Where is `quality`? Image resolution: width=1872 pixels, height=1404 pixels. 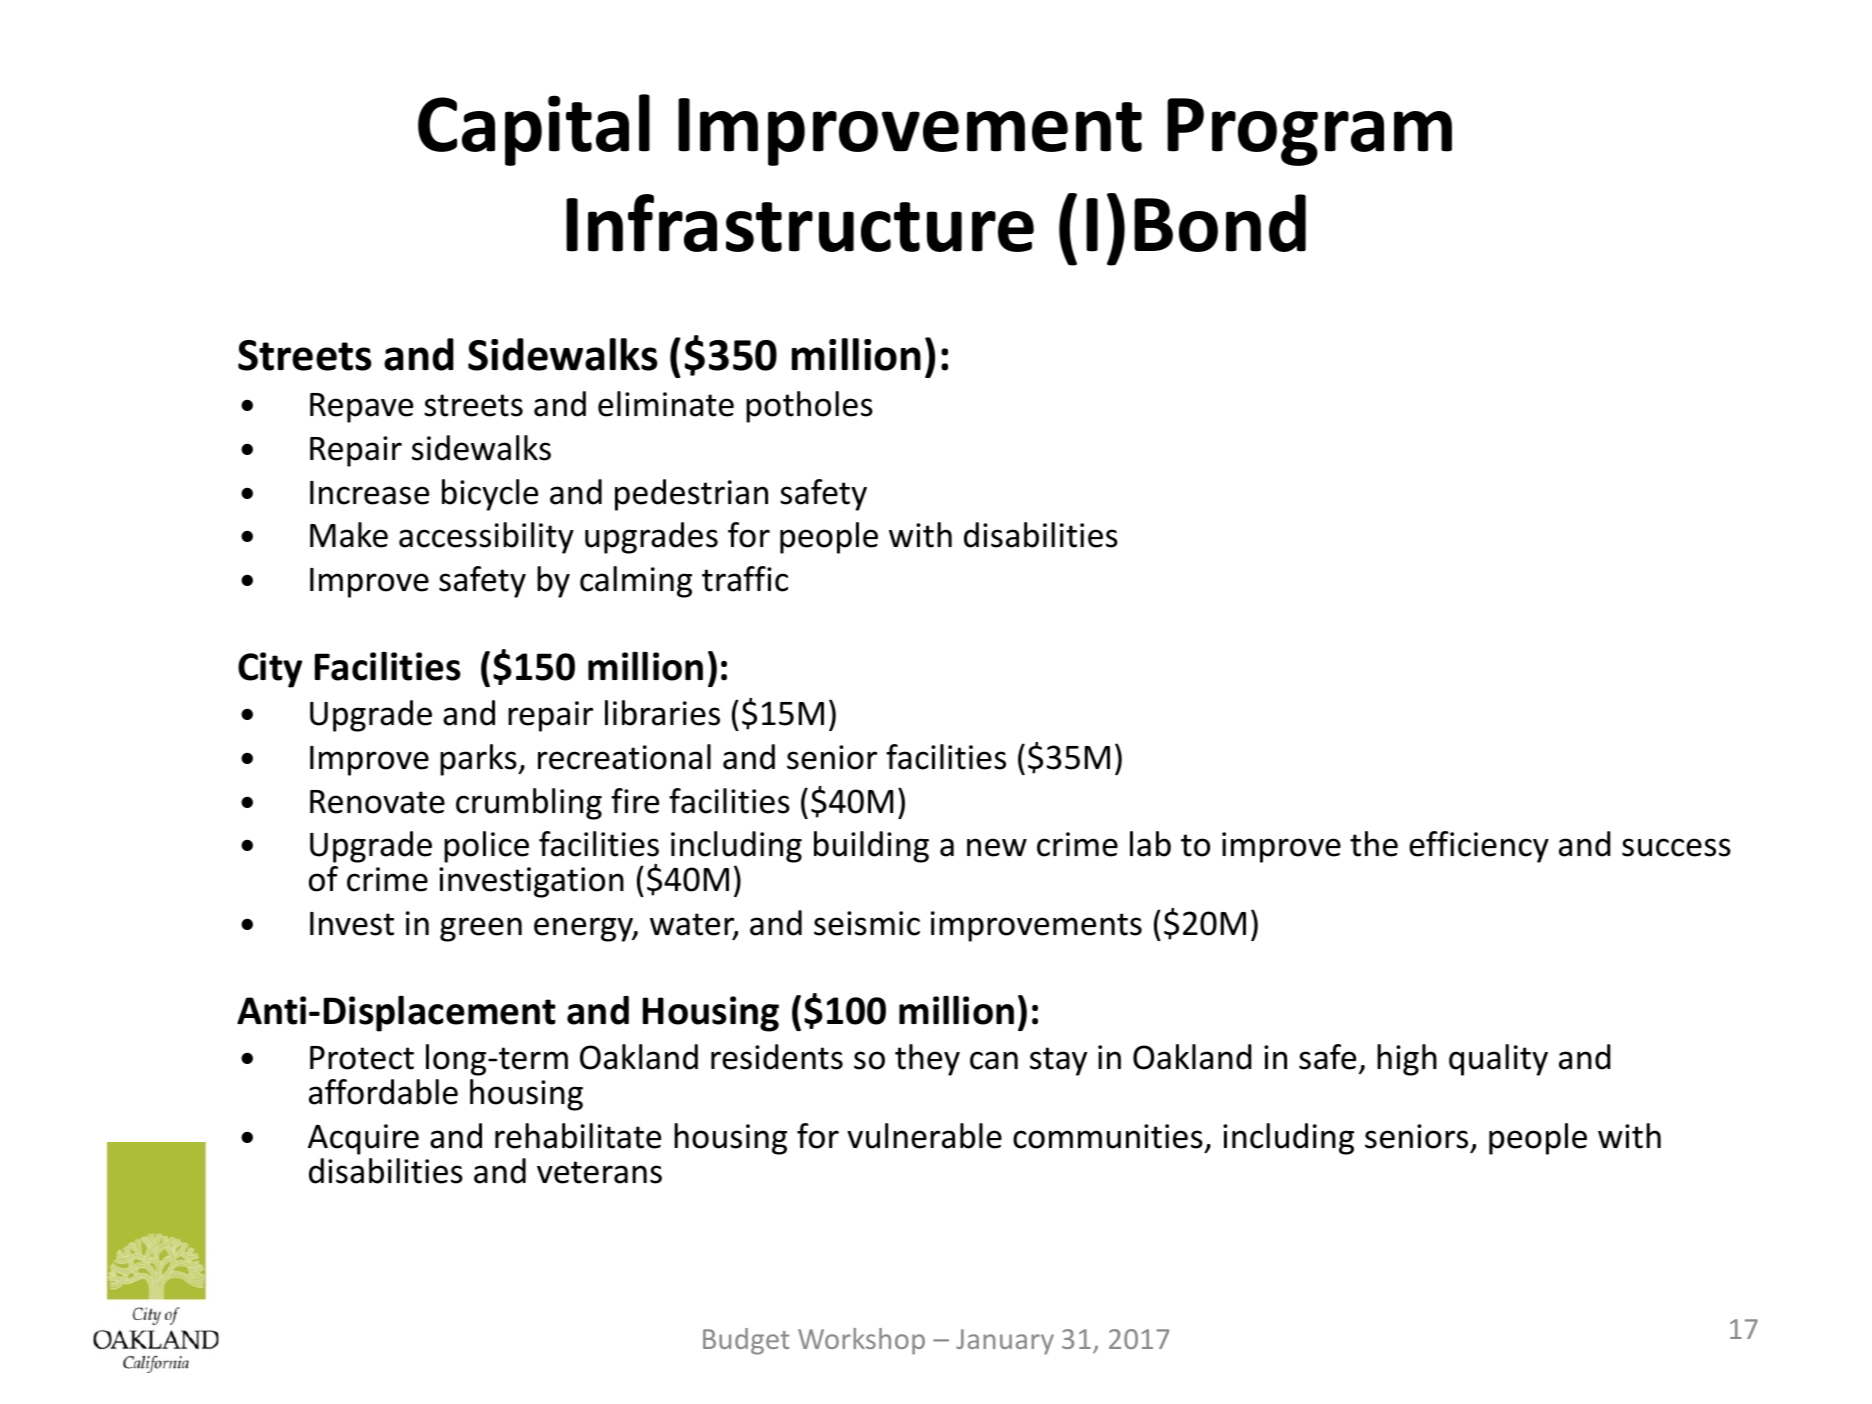
quality is located at coordinates (1498, 1060).
